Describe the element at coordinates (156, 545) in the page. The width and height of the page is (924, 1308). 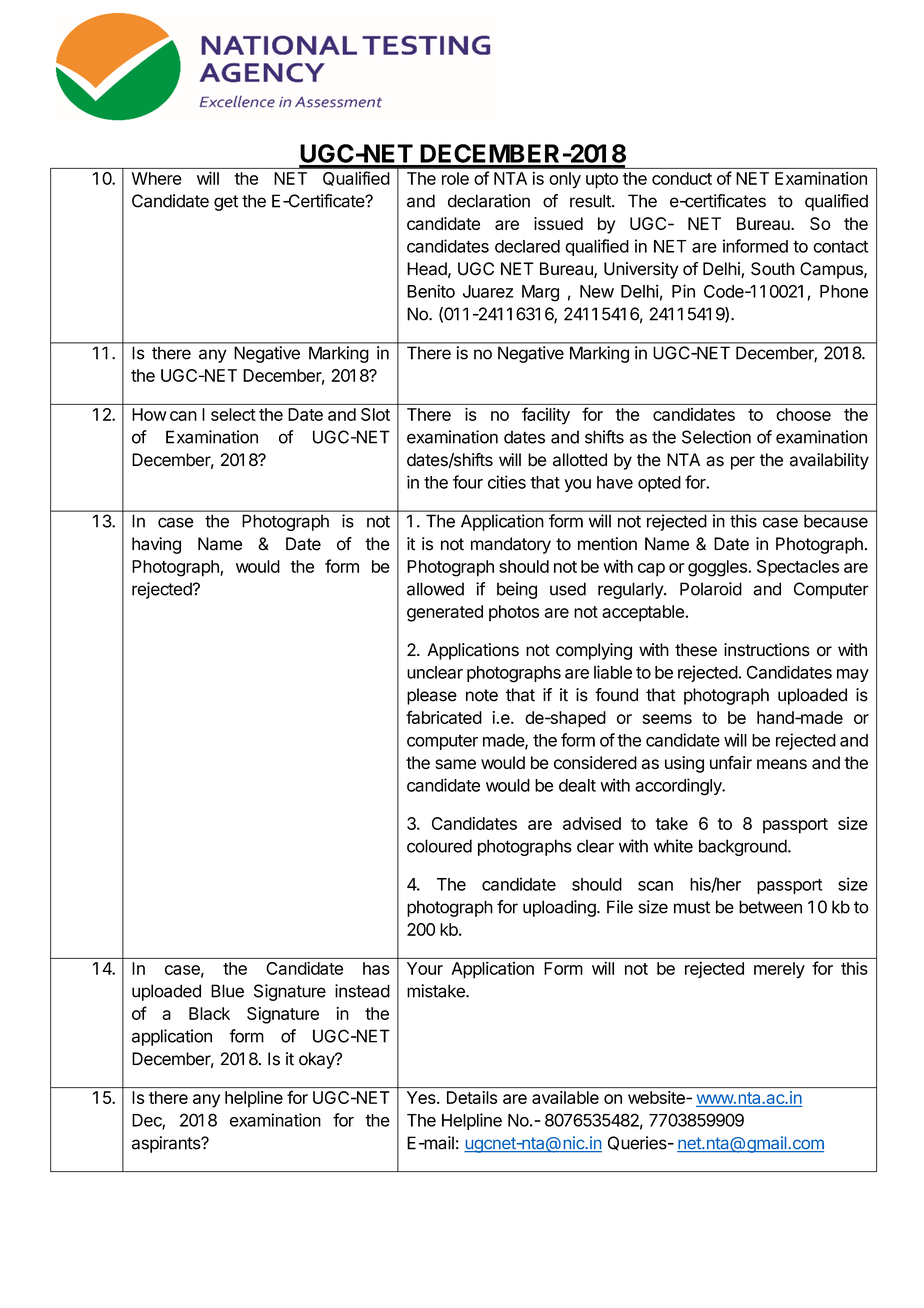
I see `having` at that location.
